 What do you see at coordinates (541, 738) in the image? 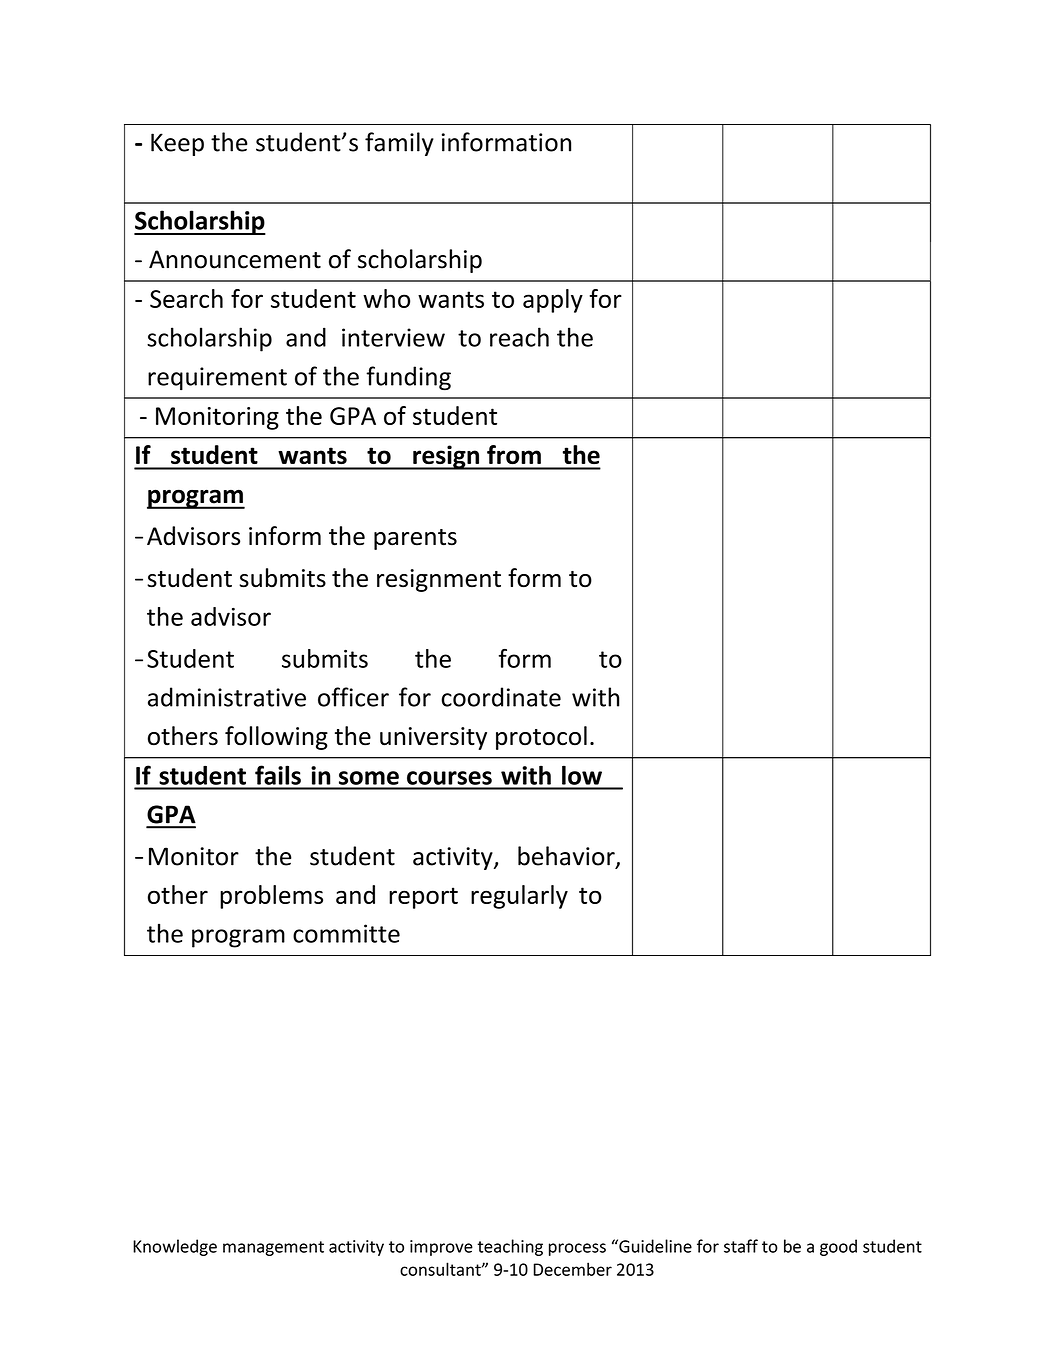
I see `protocol` at bounding box center [541, 738].
